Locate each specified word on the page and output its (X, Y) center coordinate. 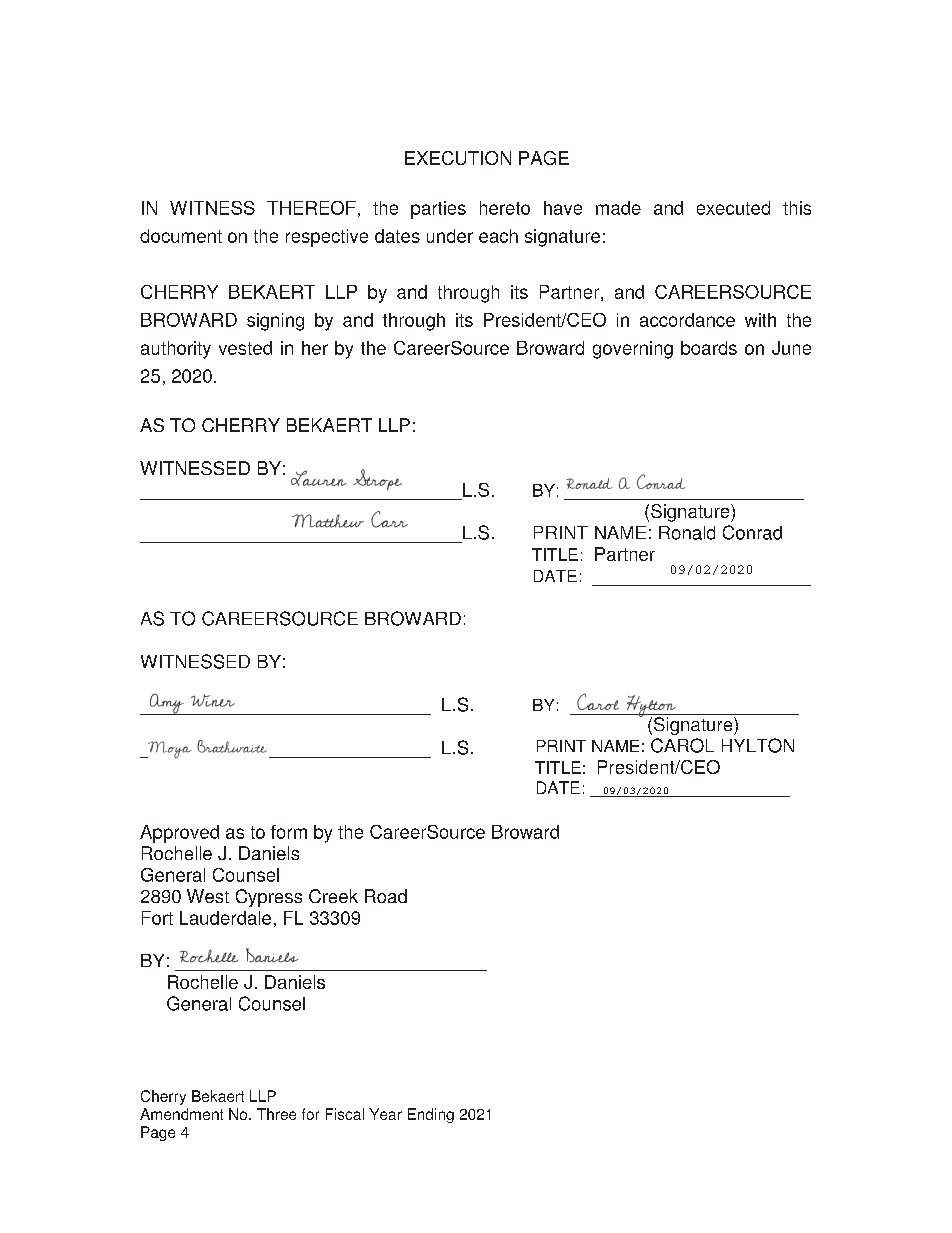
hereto (505, 208)
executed (733, 208)
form (289, 832)
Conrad (752, 532)
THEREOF (311, 208)
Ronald (687, 533)
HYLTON (758, 745)
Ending (431, 1115)
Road (386, 896)
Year (385, 1114)
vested (245, 348)
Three (276, 1114)
